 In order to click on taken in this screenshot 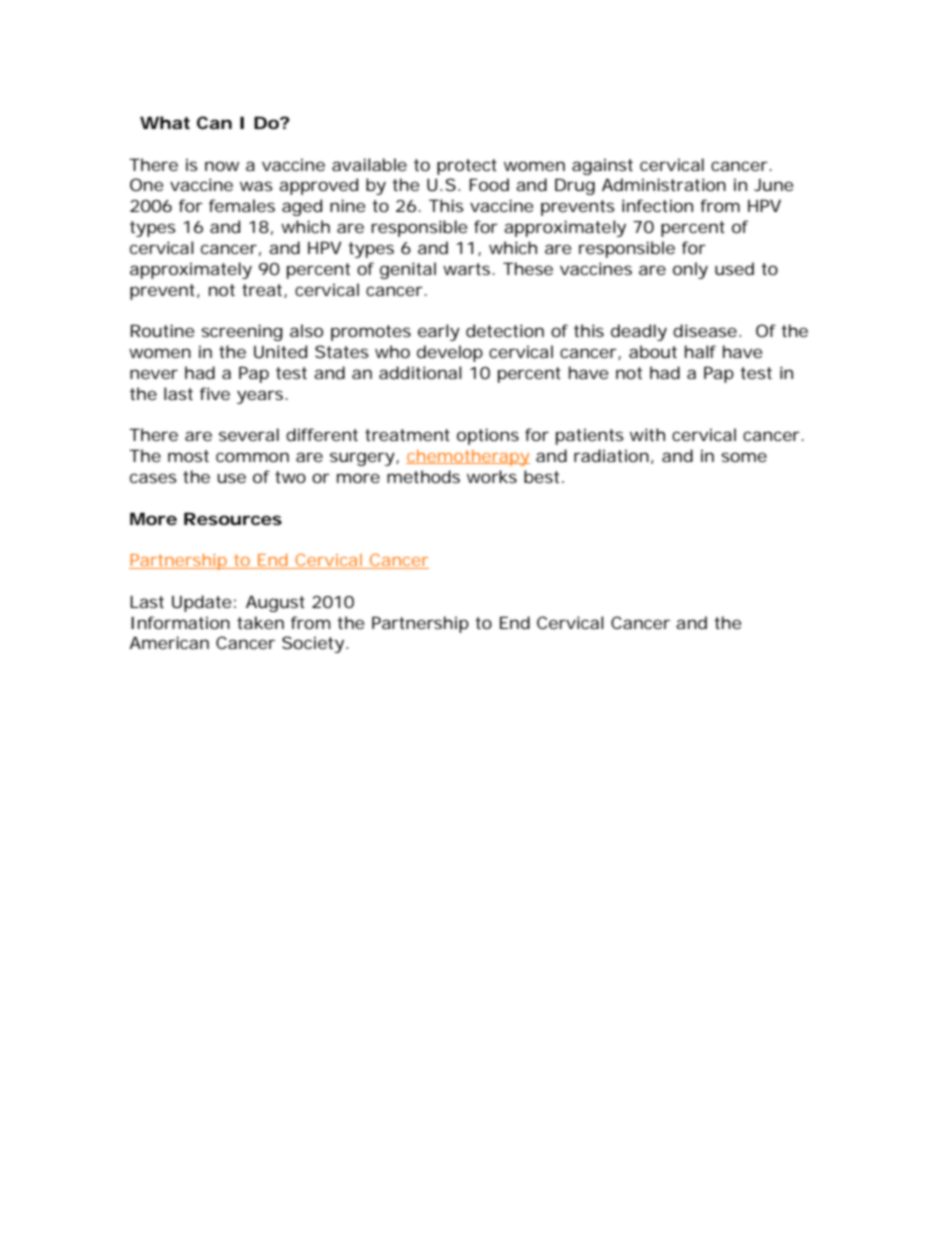, I will do `click(260, 622)`.
